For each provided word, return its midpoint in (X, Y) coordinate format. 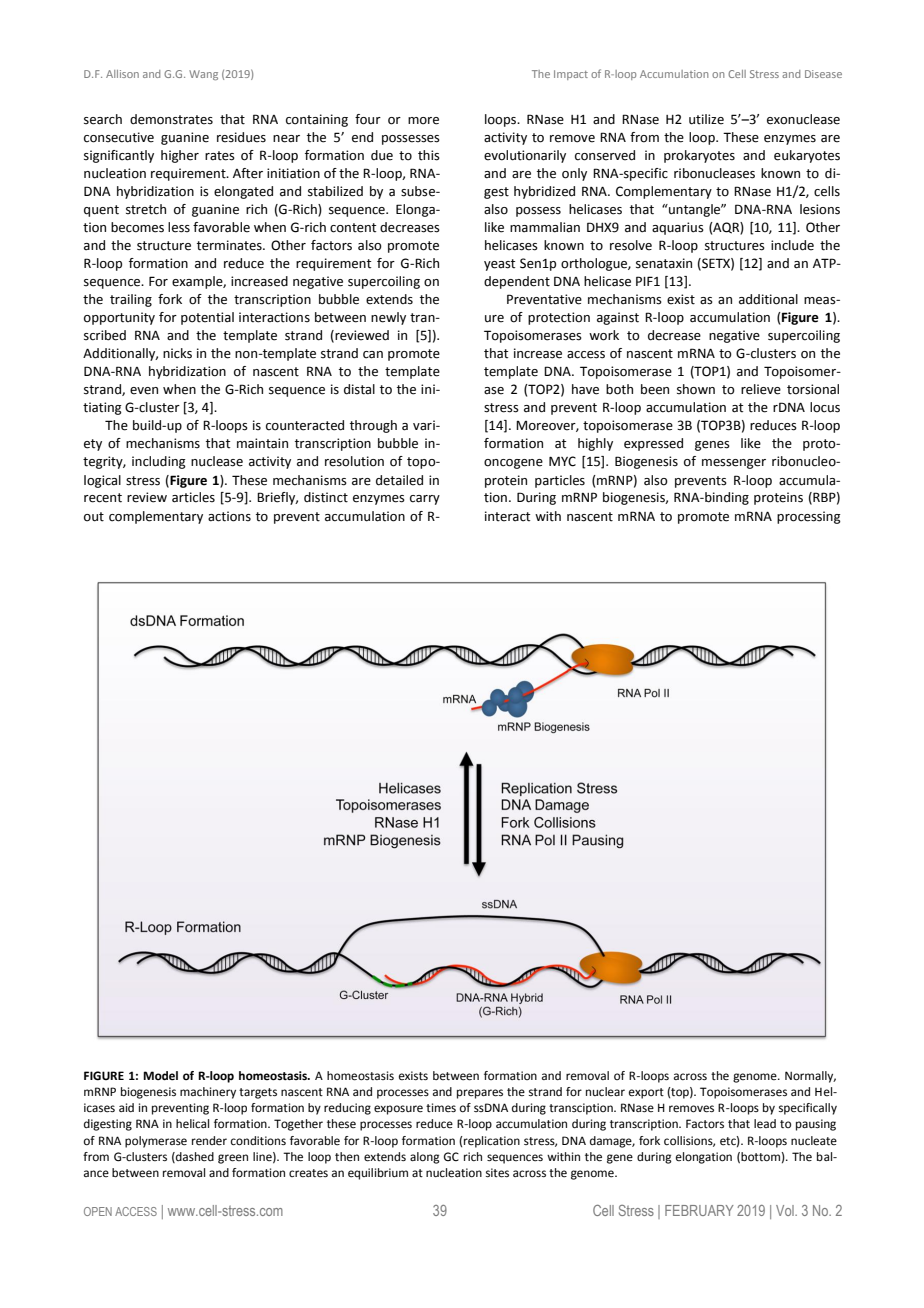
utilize (706, 119)
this (429, 155)
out (94, 517)
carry (425, 500)
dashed (194, 1157)
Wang (203, 75)
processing (809, 517)
